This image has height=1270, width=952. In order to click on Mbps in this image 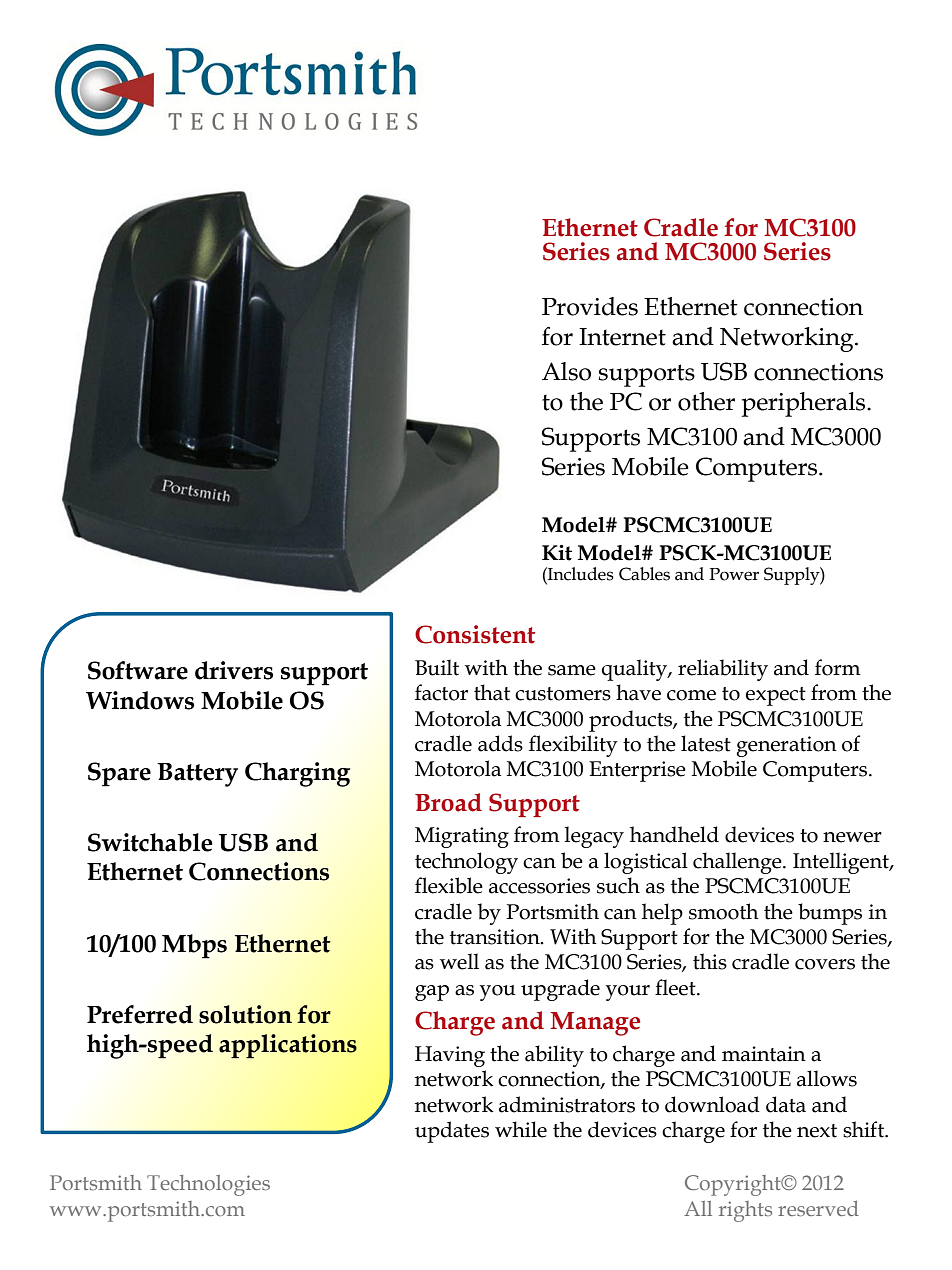, I will do `click(194, 946)`.
